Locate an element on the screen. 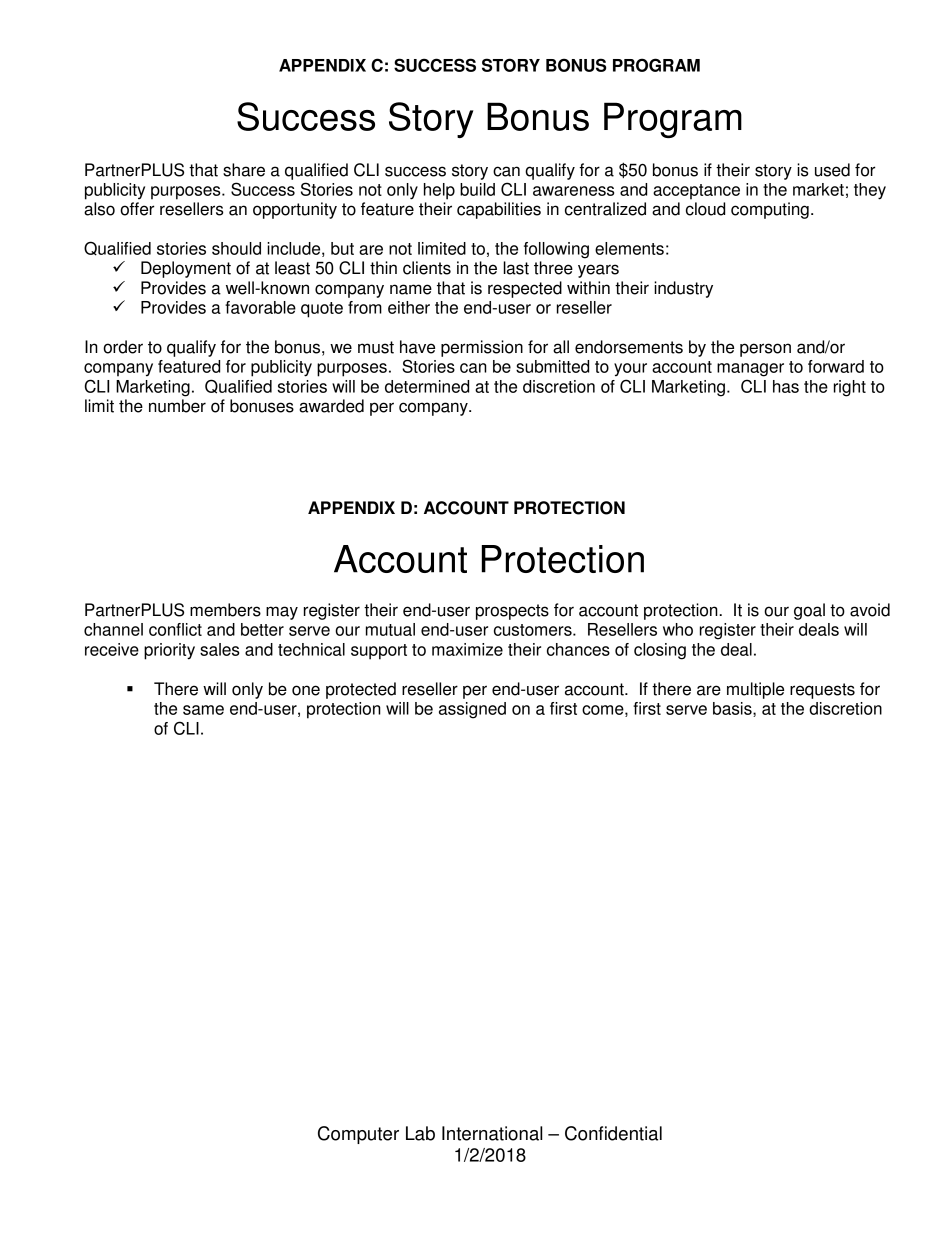 The image size is (952, 1233). number is located at coordinates (177, 406).
